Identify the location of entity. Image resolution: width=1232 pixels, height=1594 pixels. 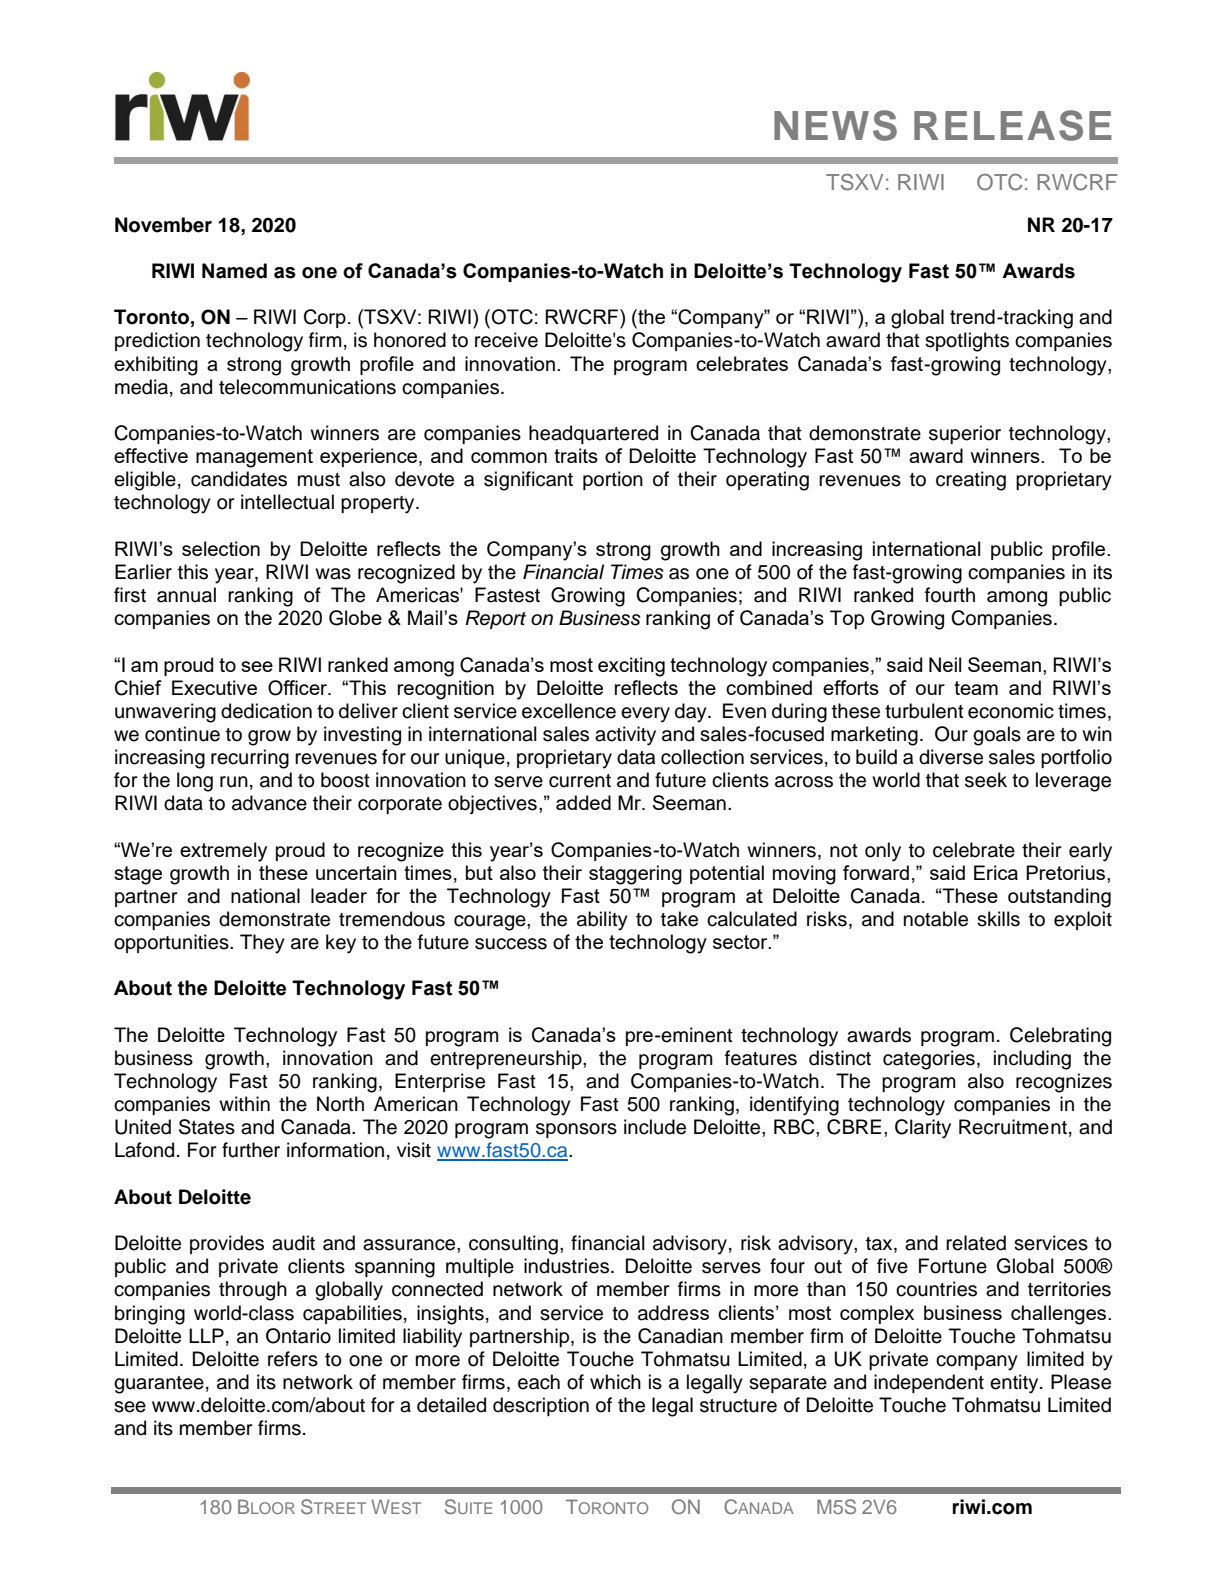
(1015, 1384).
